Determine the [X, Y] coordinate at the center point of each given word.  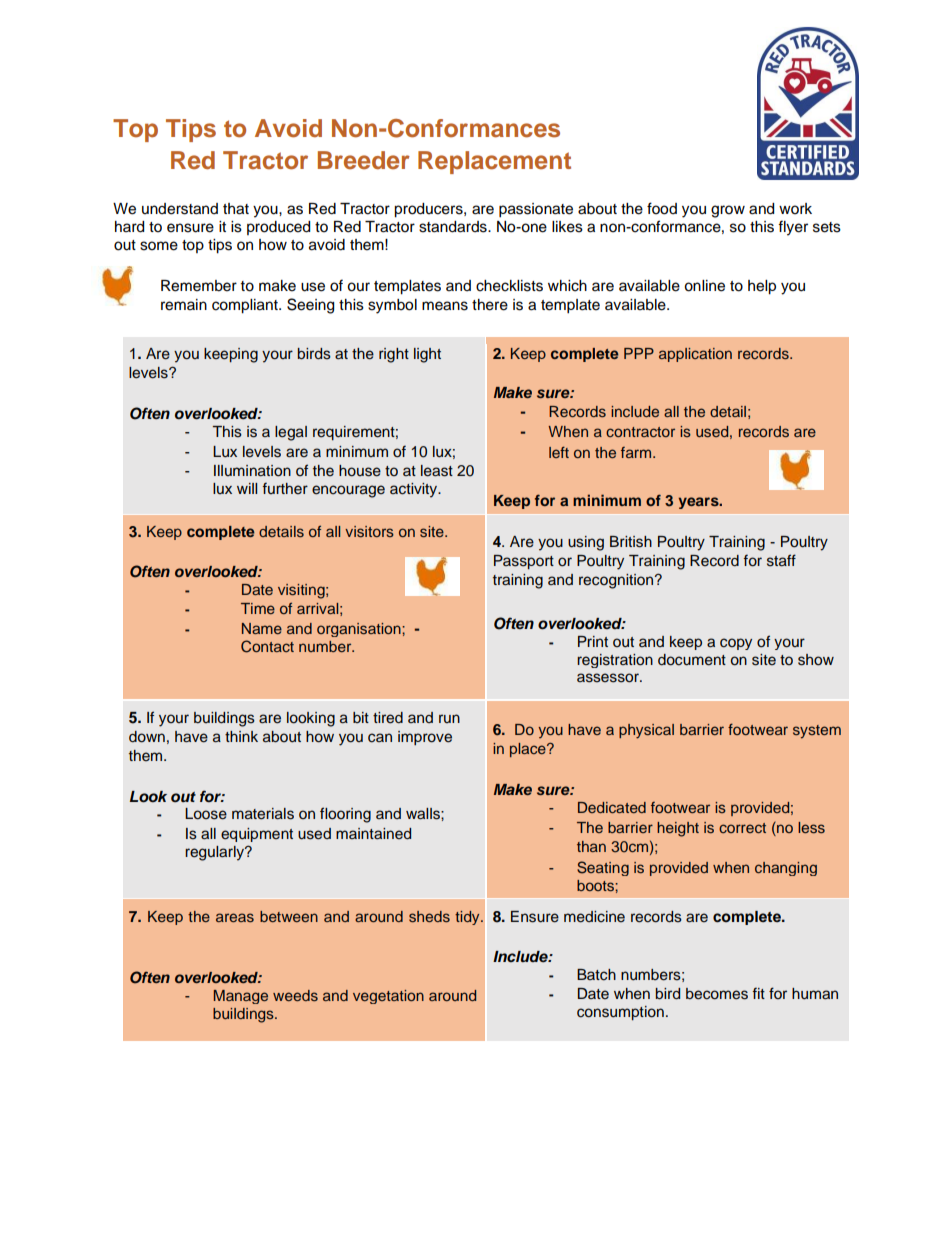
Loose [206, 814]
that [236, 209]
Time [258, 608]
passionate [536, 210]
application [695, 355]
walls [424, 814]
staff [781, 560]
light [427, 355]
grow [728, 211]
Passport [524, 562]
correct [742, 828]
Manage [241, 997]
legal [291, 433]
